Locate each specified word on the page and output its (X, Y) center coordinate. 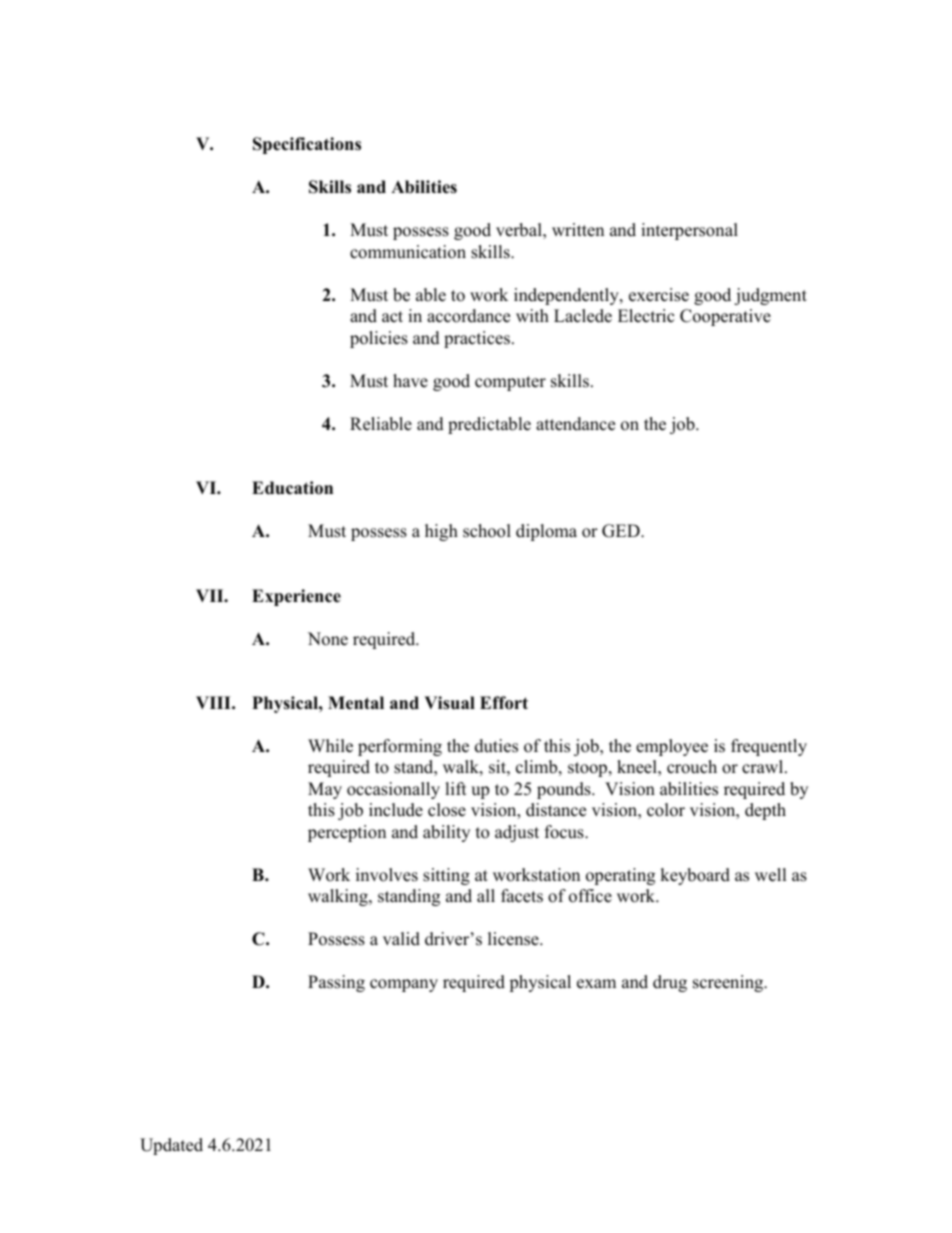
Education (292, 488)
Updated (171, 1146)
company (404, 985)
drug (670, 983)
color (666, 810)
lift (456, 788)
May (325, 790)
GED (622, 531)
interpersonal (689, 231)
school (487, 531)
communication (408, 252)
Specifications (307, 145)
